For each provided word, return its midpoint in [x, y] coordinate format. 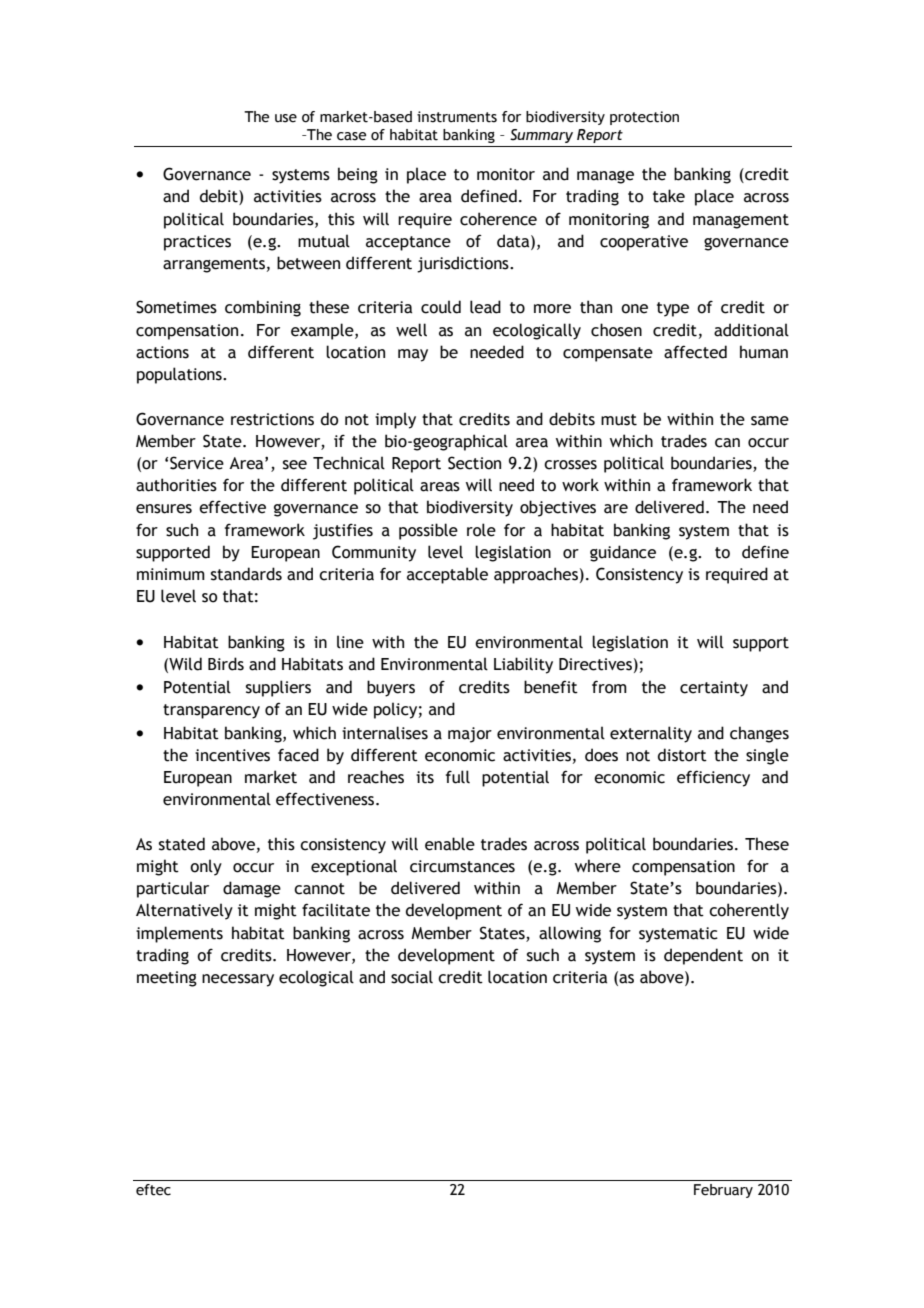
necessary [238, 980]
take [669, 196]
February [723, 1191]
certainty [714, 689]
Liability [523, 665]
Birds [226, 664]
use [286, 118]
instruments [457, 117]
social [412, 977]
